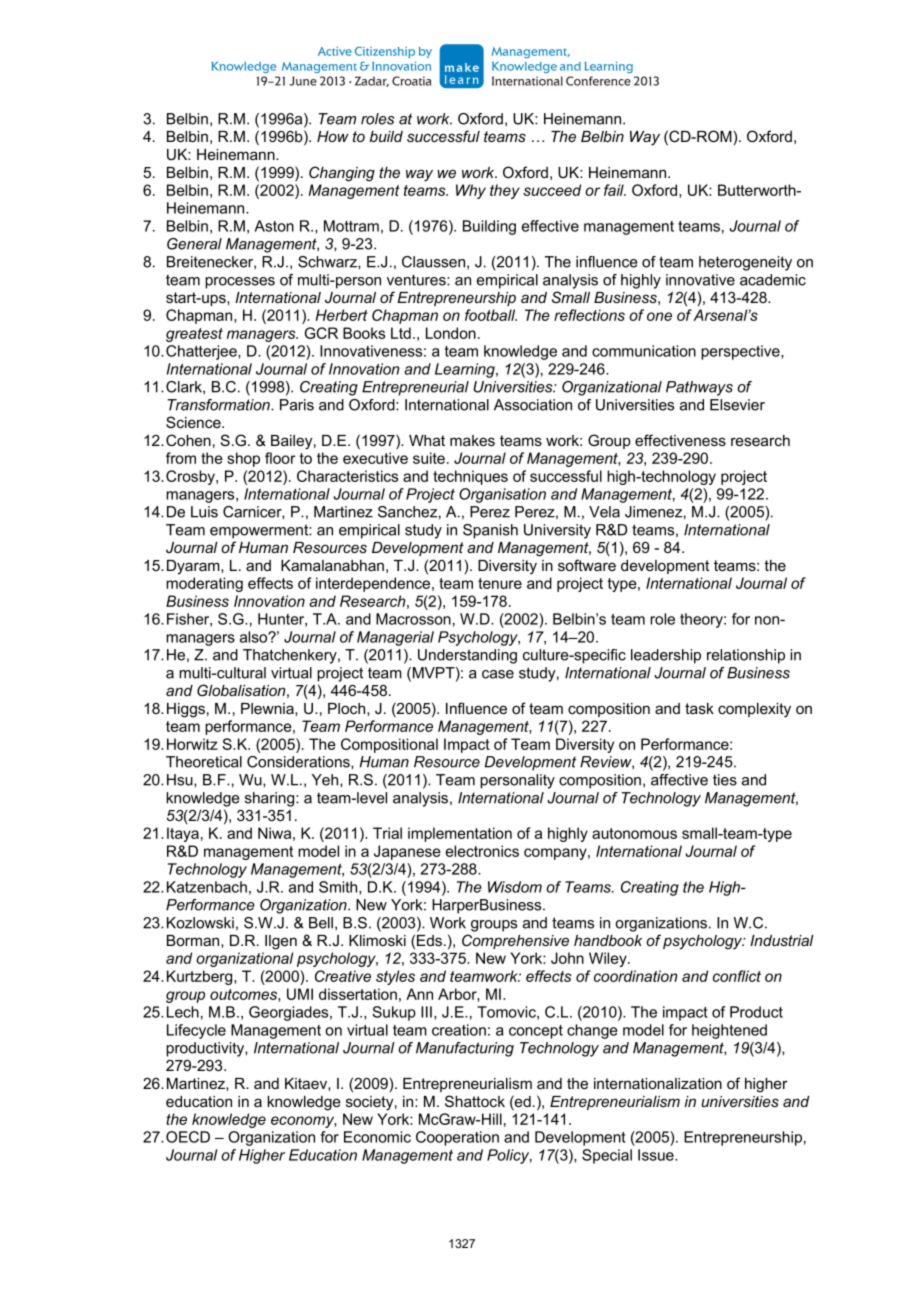 Image resolution: width=924 pixels, height=1308 pixels. Describe the element at coordinates (460, 834) in the screenshot. I see `implementation` at that location.
